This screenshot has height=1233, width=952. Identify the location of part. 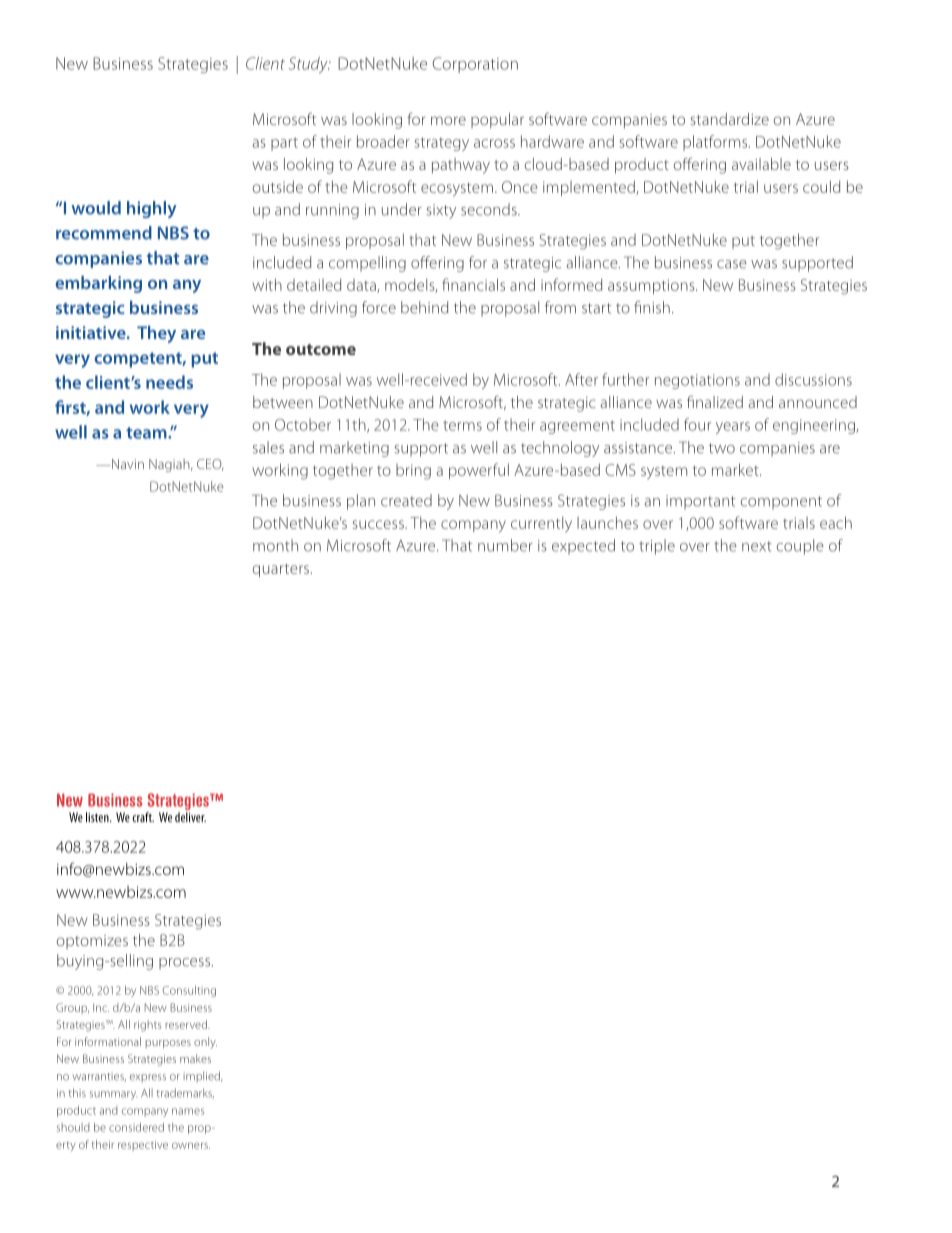
(284, 144).
